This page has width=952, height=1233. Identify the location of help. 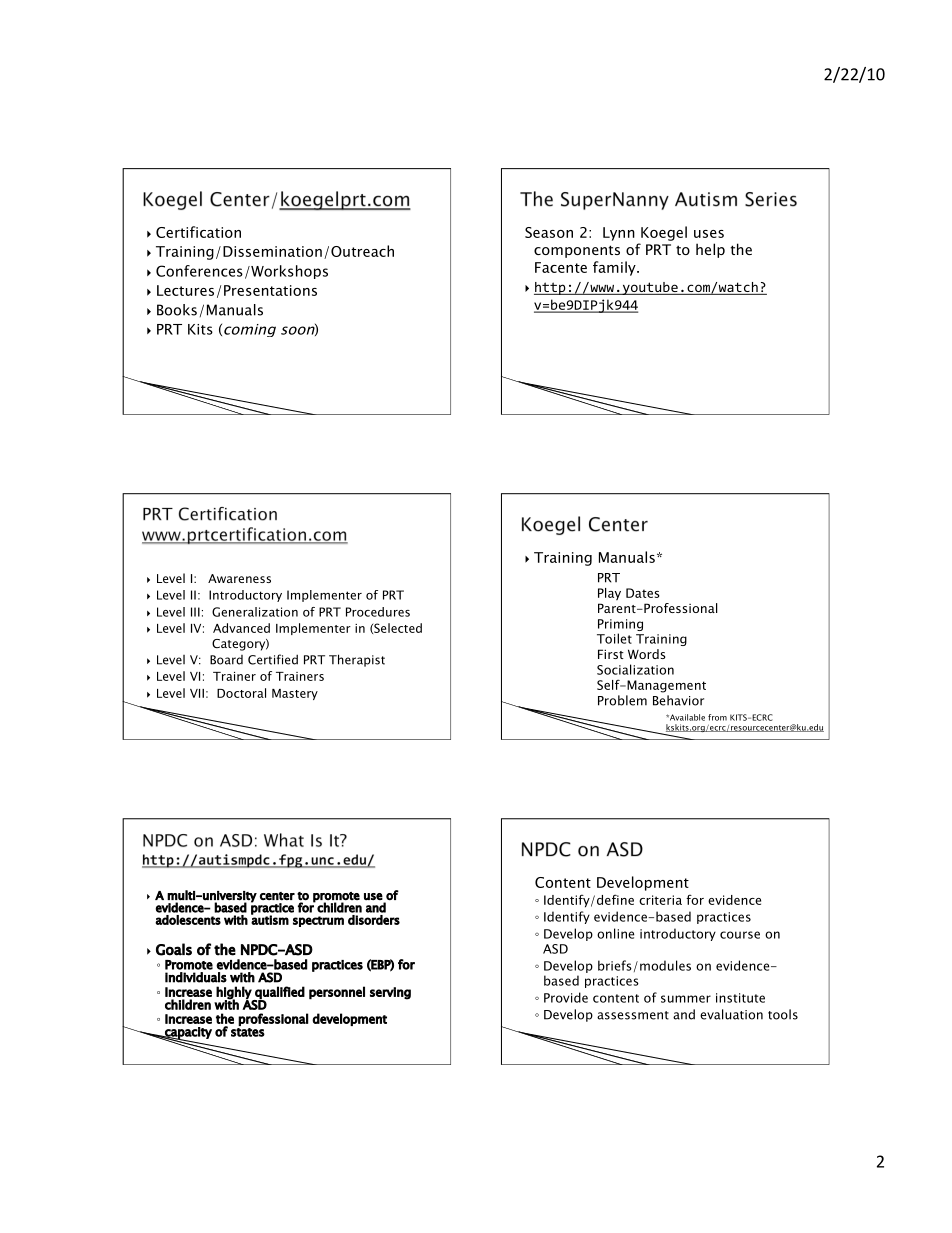
(710, 250).
